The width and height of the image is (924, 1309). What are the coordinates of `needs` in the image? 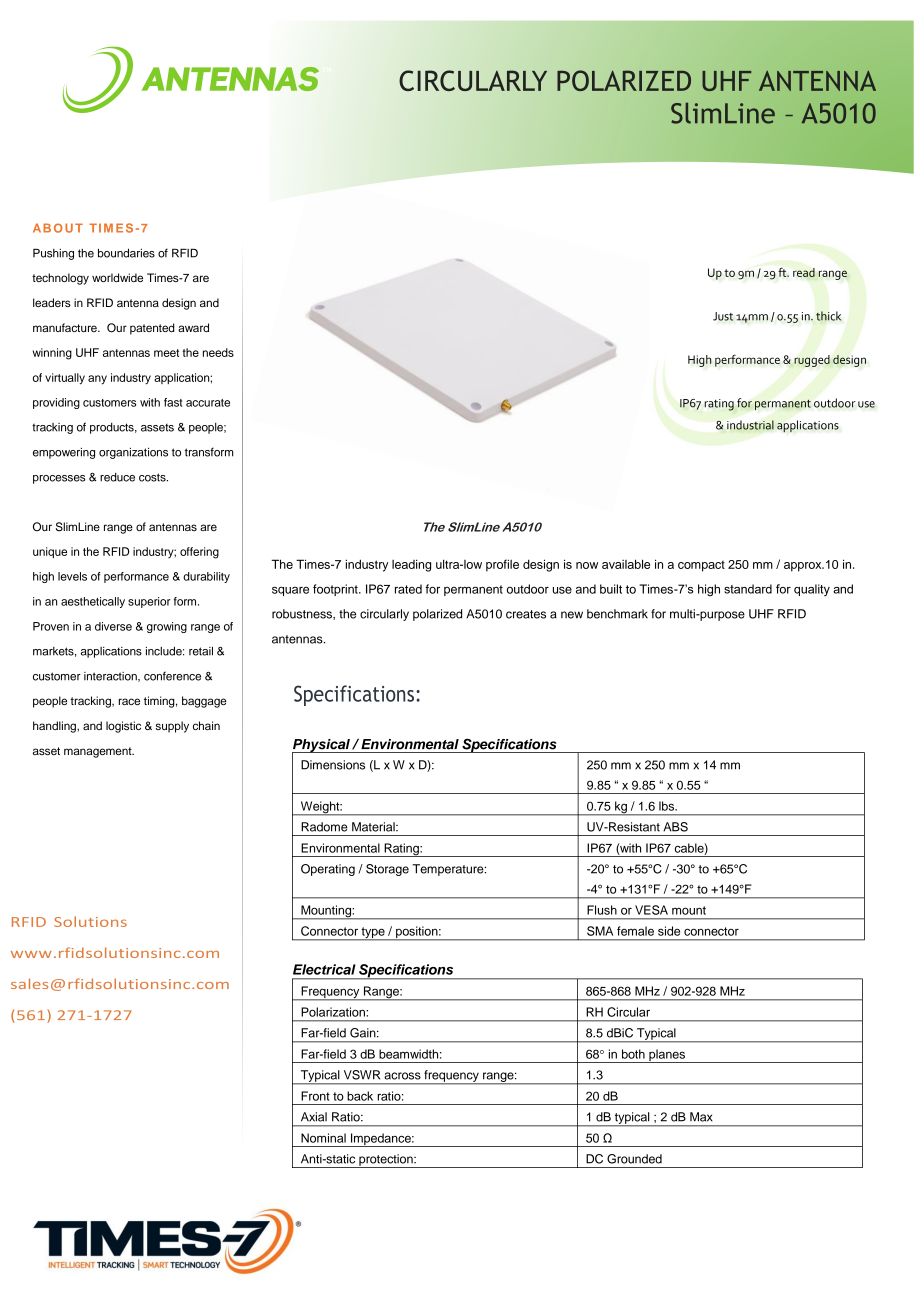 It's located at (218, 352).
